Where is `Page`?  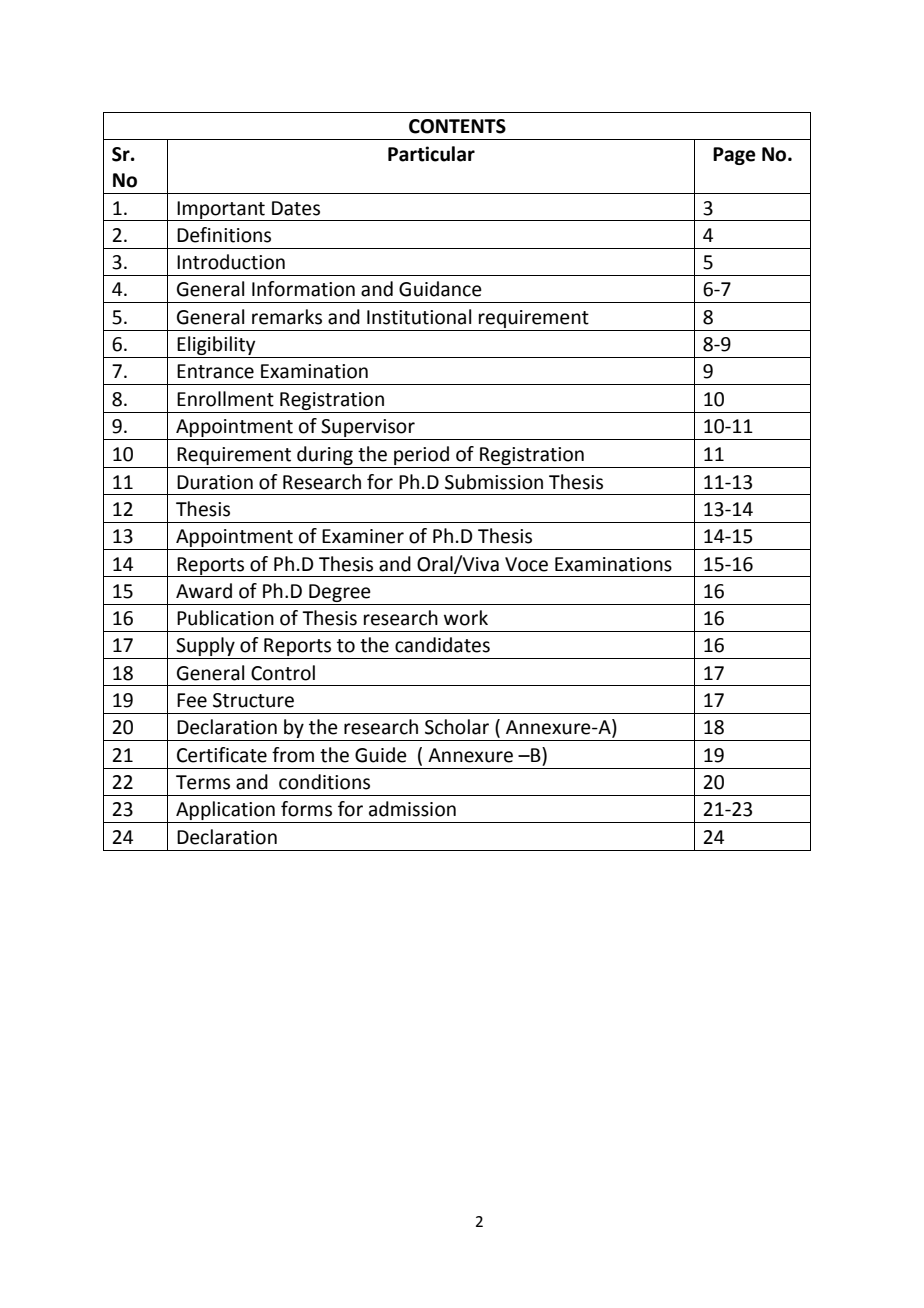
Page is located at coordinates (734, 156).
